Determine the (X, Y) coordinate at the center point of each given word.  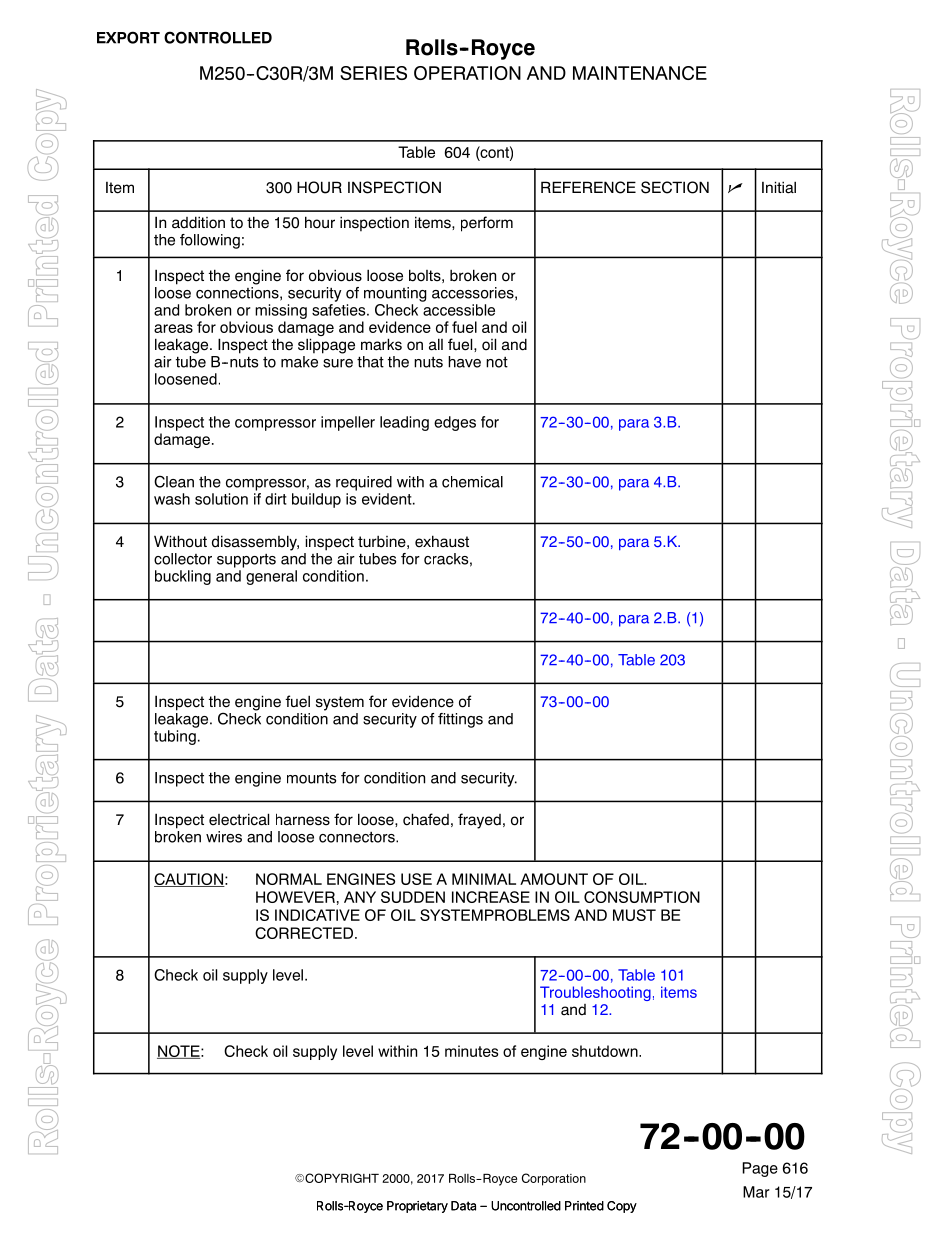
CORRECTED (304, 933)
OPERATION (467, 73)
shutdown (606, 1051)
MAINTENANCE (640, 73)
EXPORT (128, 37)
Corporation (554, 1179)
